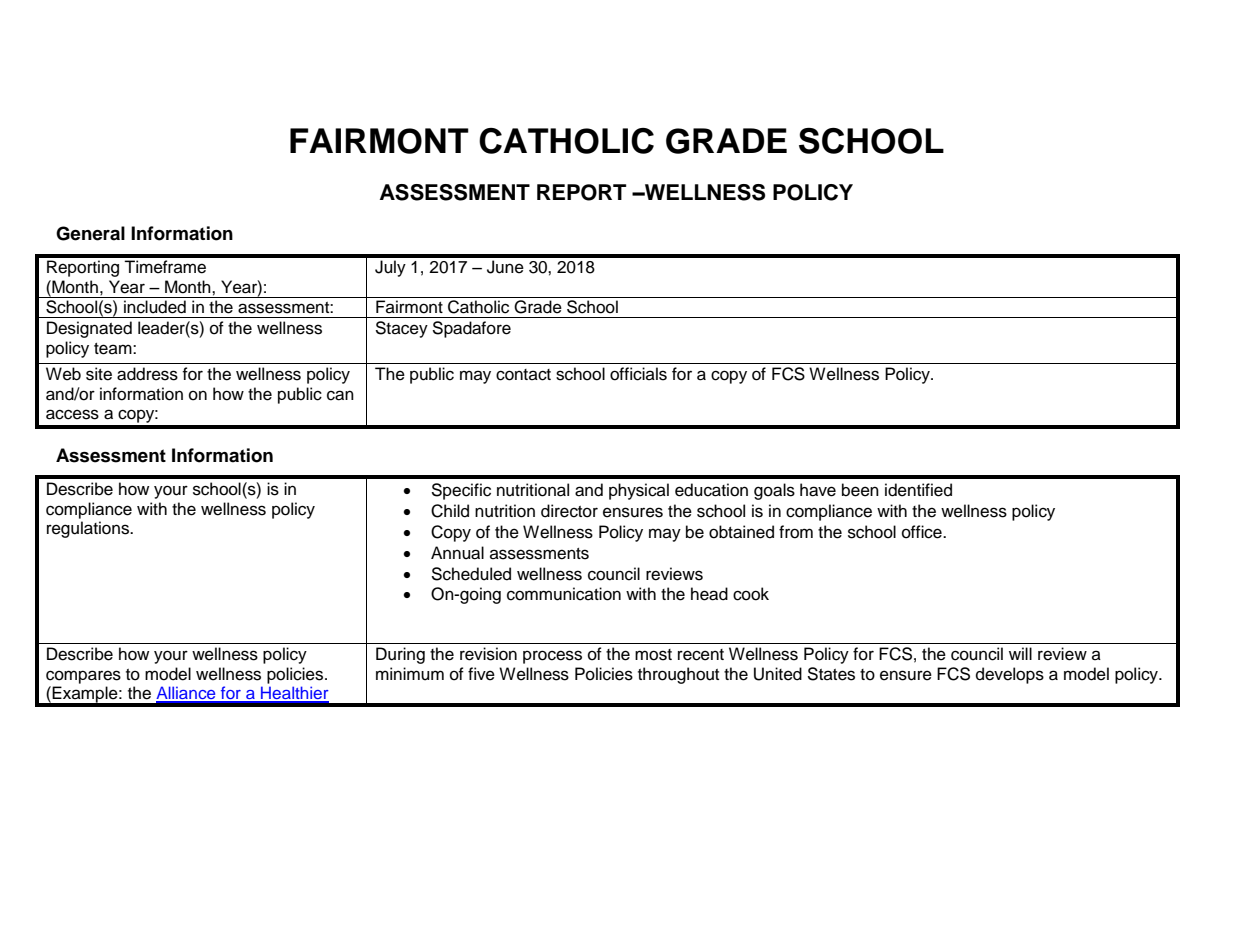 The image size is (1233, 952). What do you see at coordinates (83, 677) in the image?
I see `compares` at bounding box center [83, 677].
